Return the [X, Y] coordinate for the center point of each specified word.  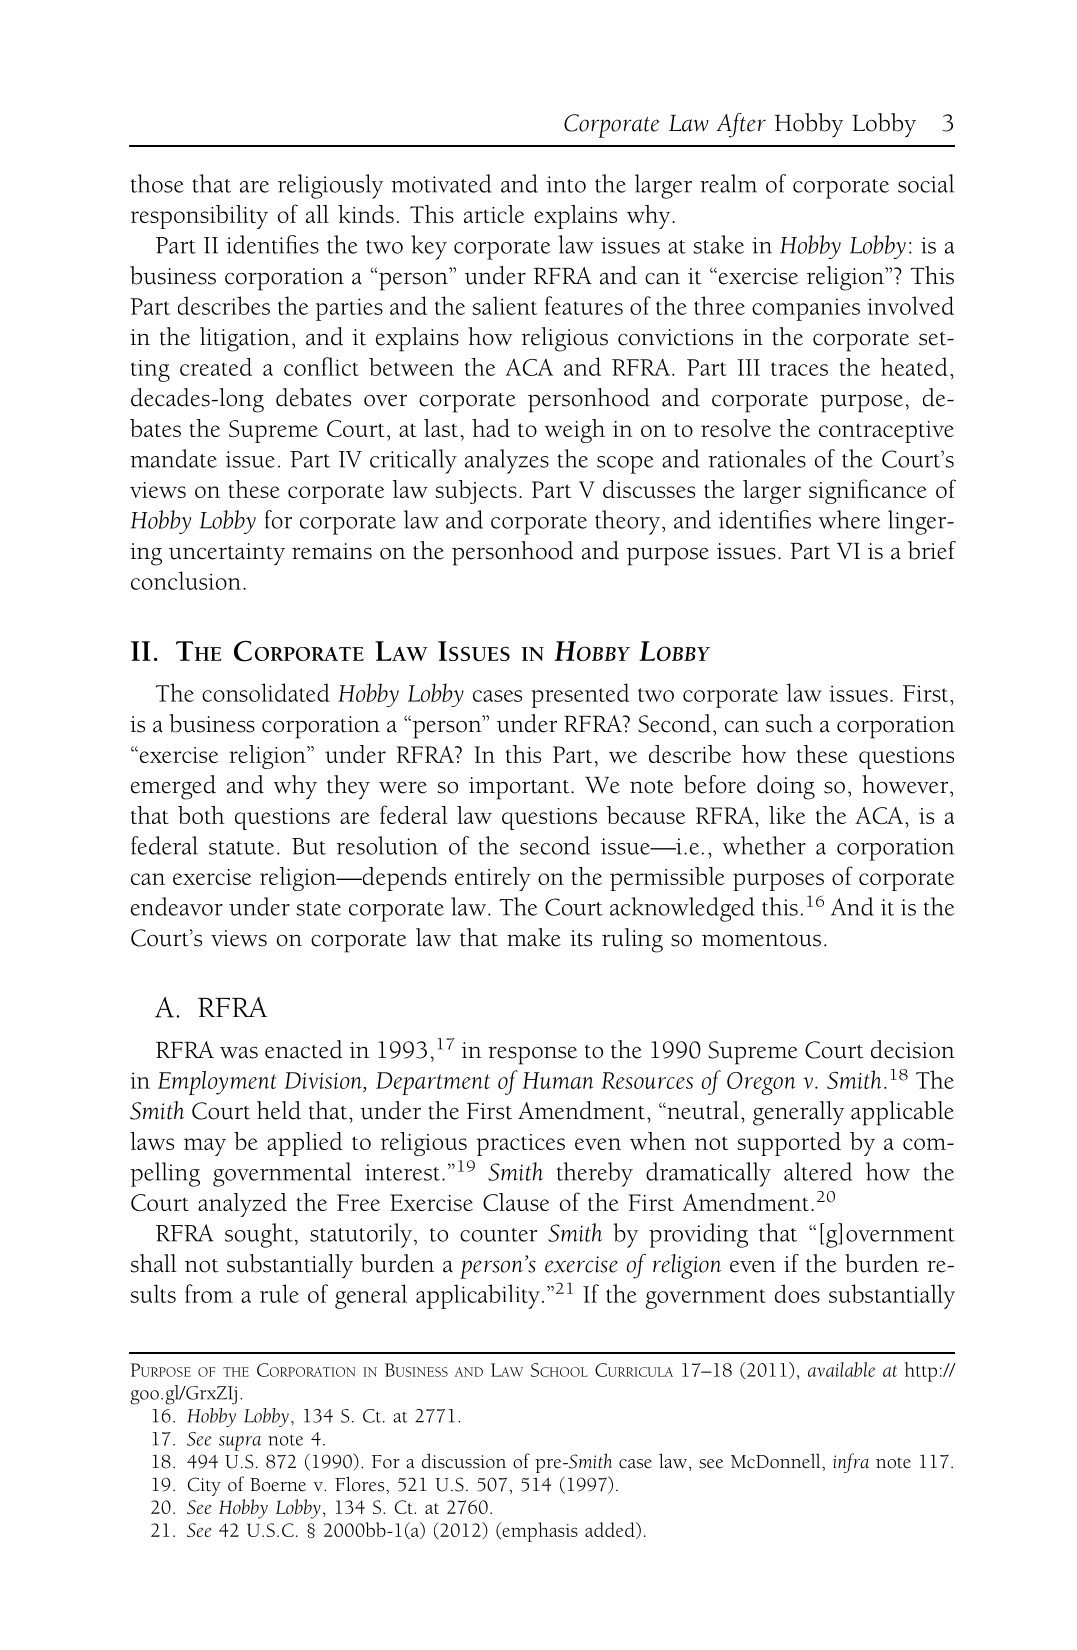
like [787, 815]
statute [241, 848]
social [926, 183]
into [566, 184]
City [204, 1486]
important [520, 788]
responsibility [199, 217]
